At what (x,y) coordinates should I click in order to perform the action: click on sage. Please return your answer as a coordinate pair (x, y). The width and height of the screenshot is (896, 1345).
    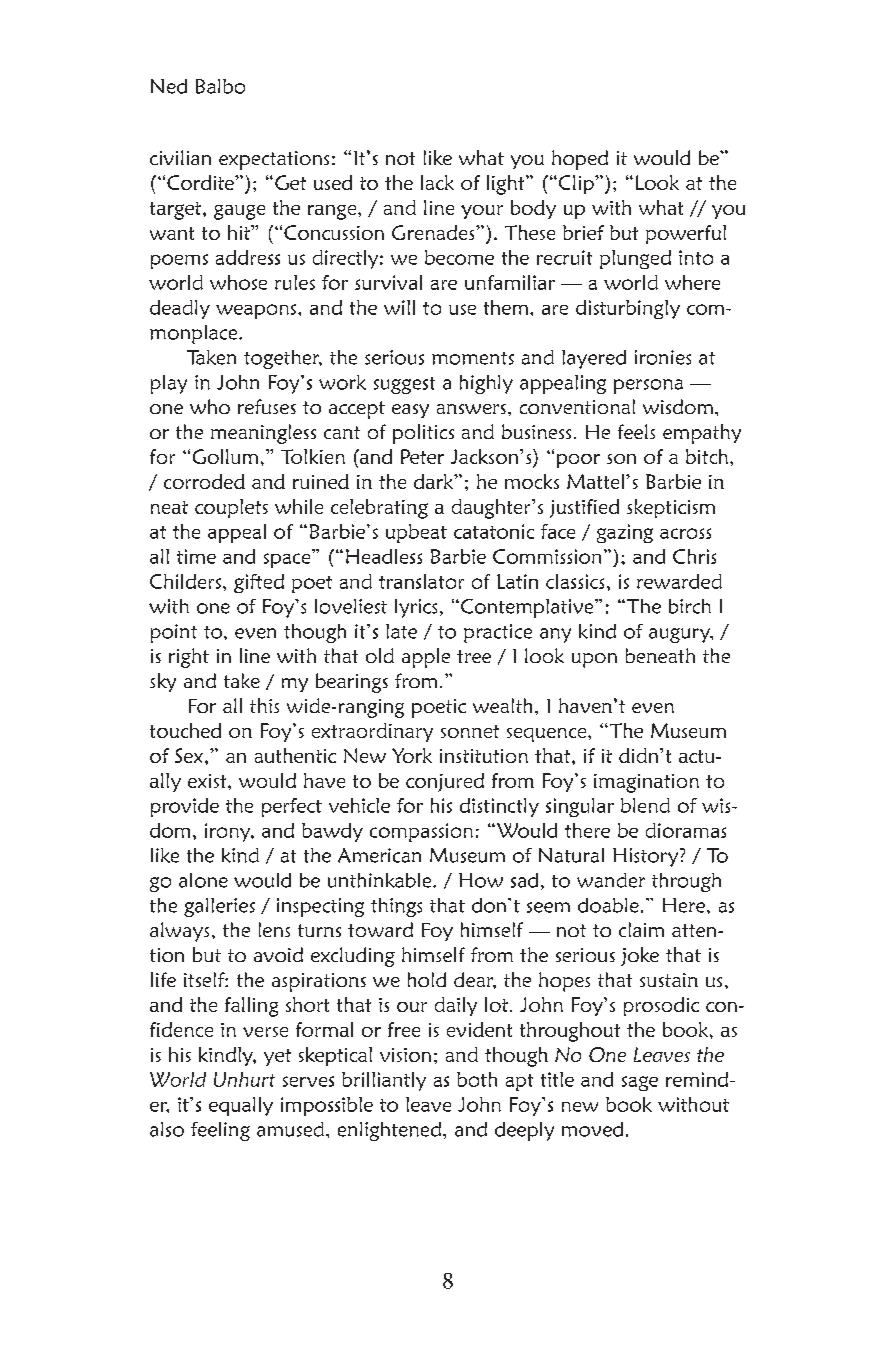
    Looking at the image, I should click on (640, 1083).
